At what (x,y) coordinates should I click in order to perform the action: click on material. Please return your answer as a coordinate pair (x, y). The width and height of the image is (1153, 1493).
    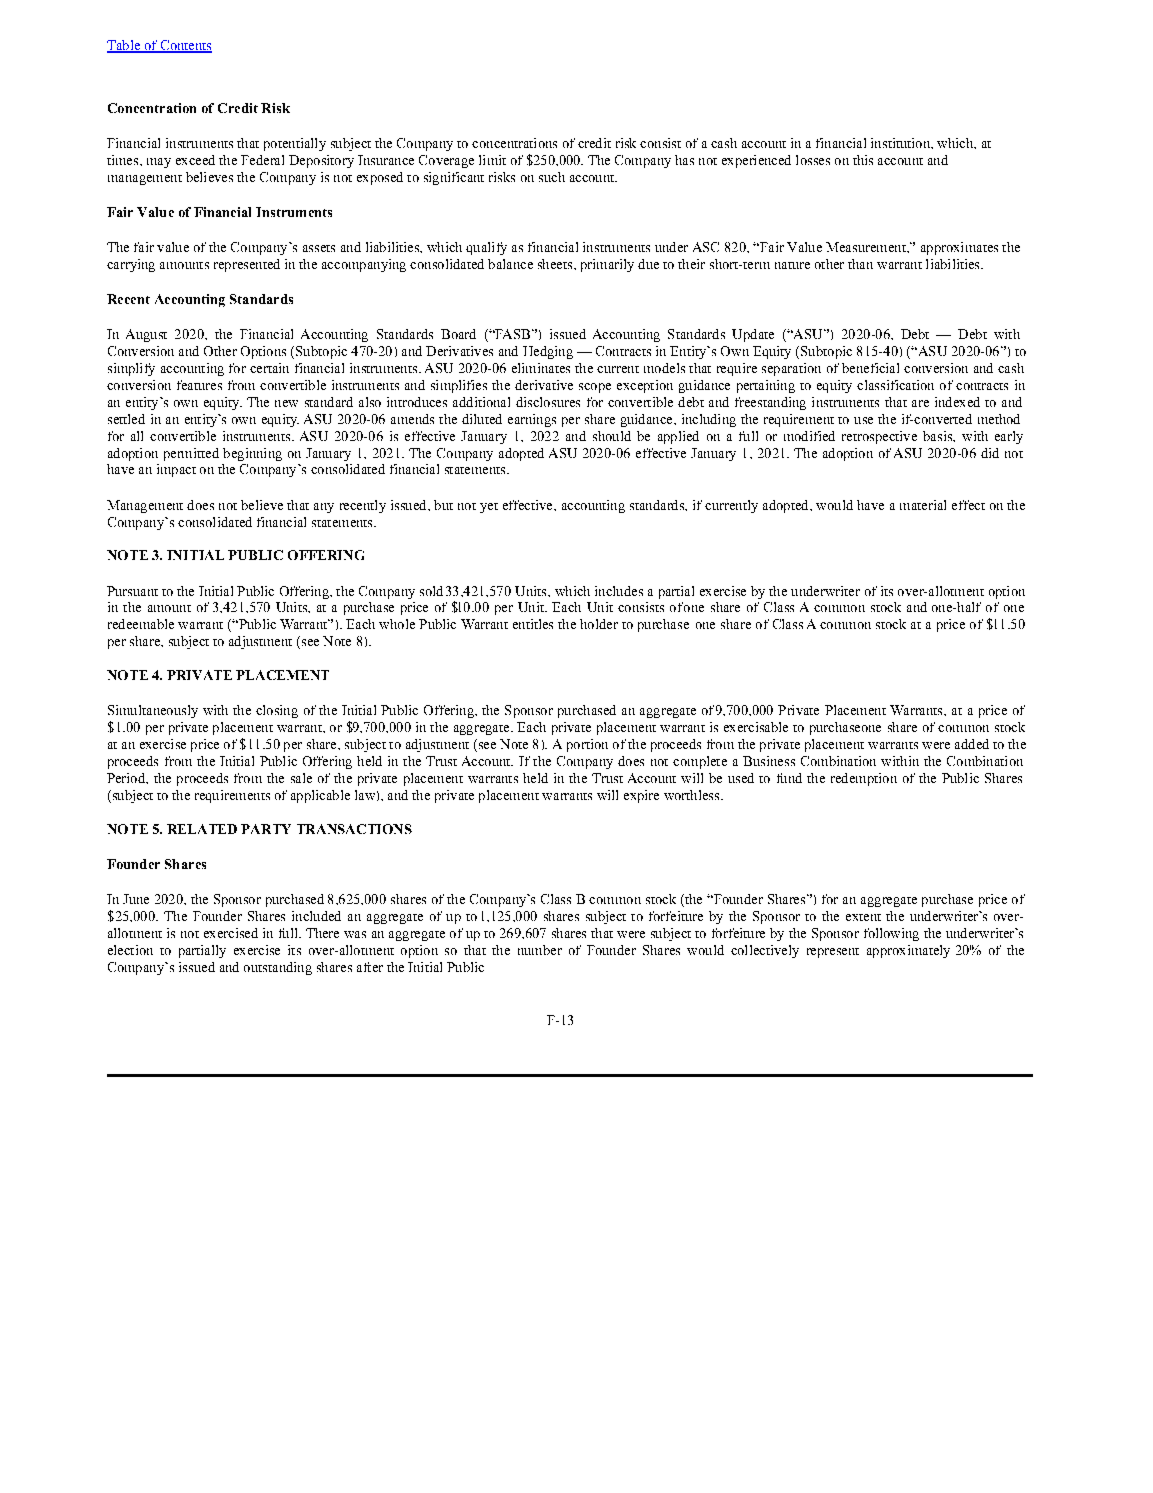
    Looking at the image, I should click on (923, 505).
